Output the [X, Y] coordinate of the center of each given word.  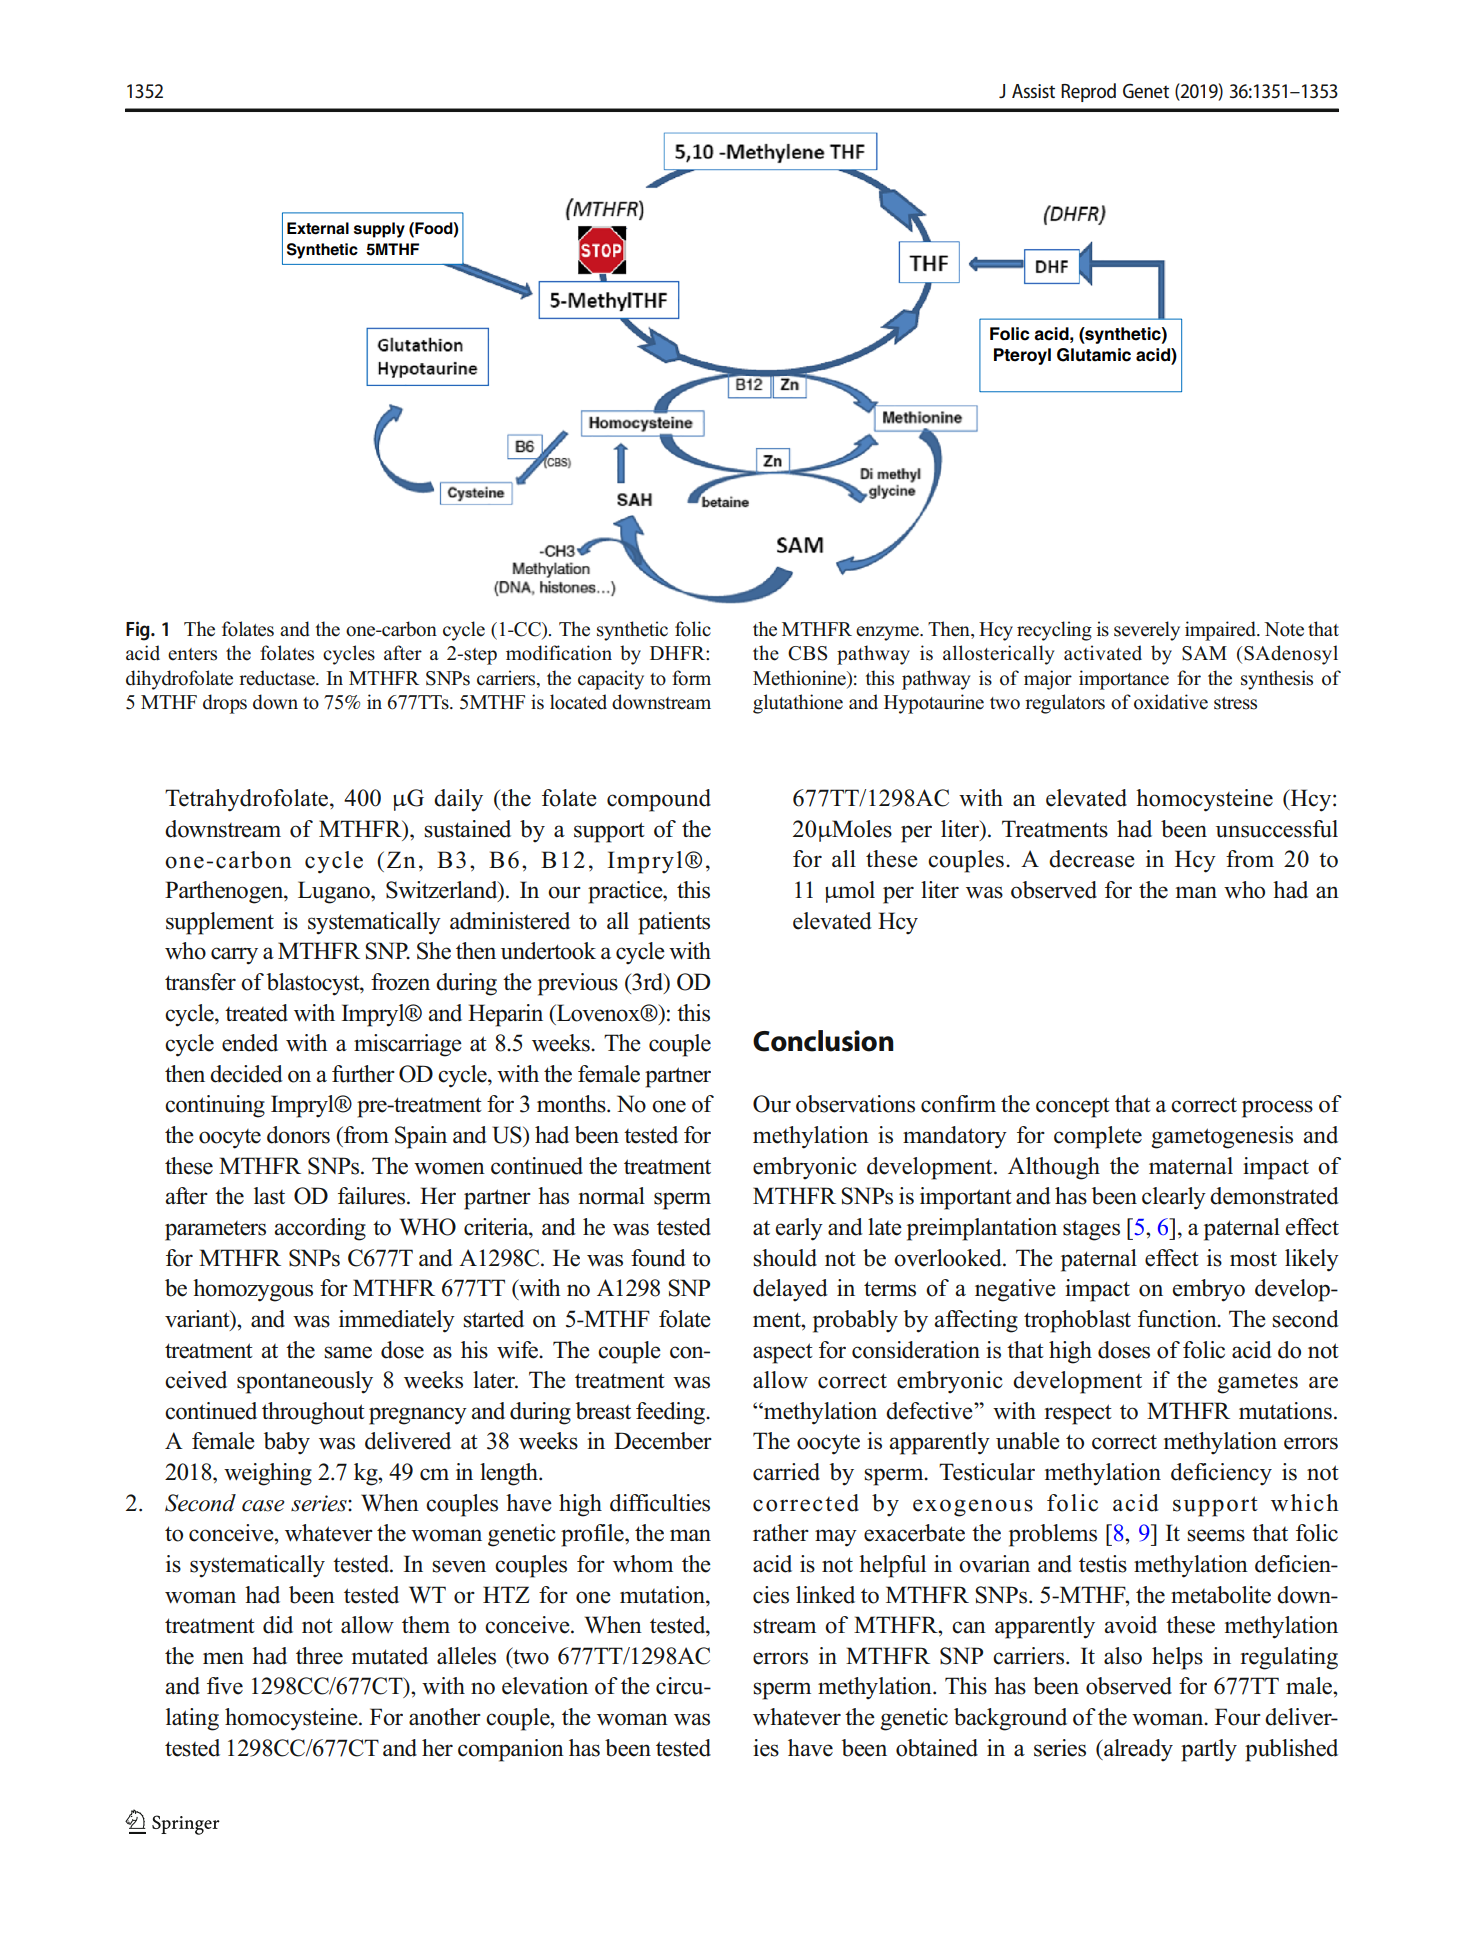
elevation [545, 1686]
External [318, 228]
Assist [1033, 91]
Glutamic [1094, 355]
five [225, 1686]
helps [1177, 1658]
